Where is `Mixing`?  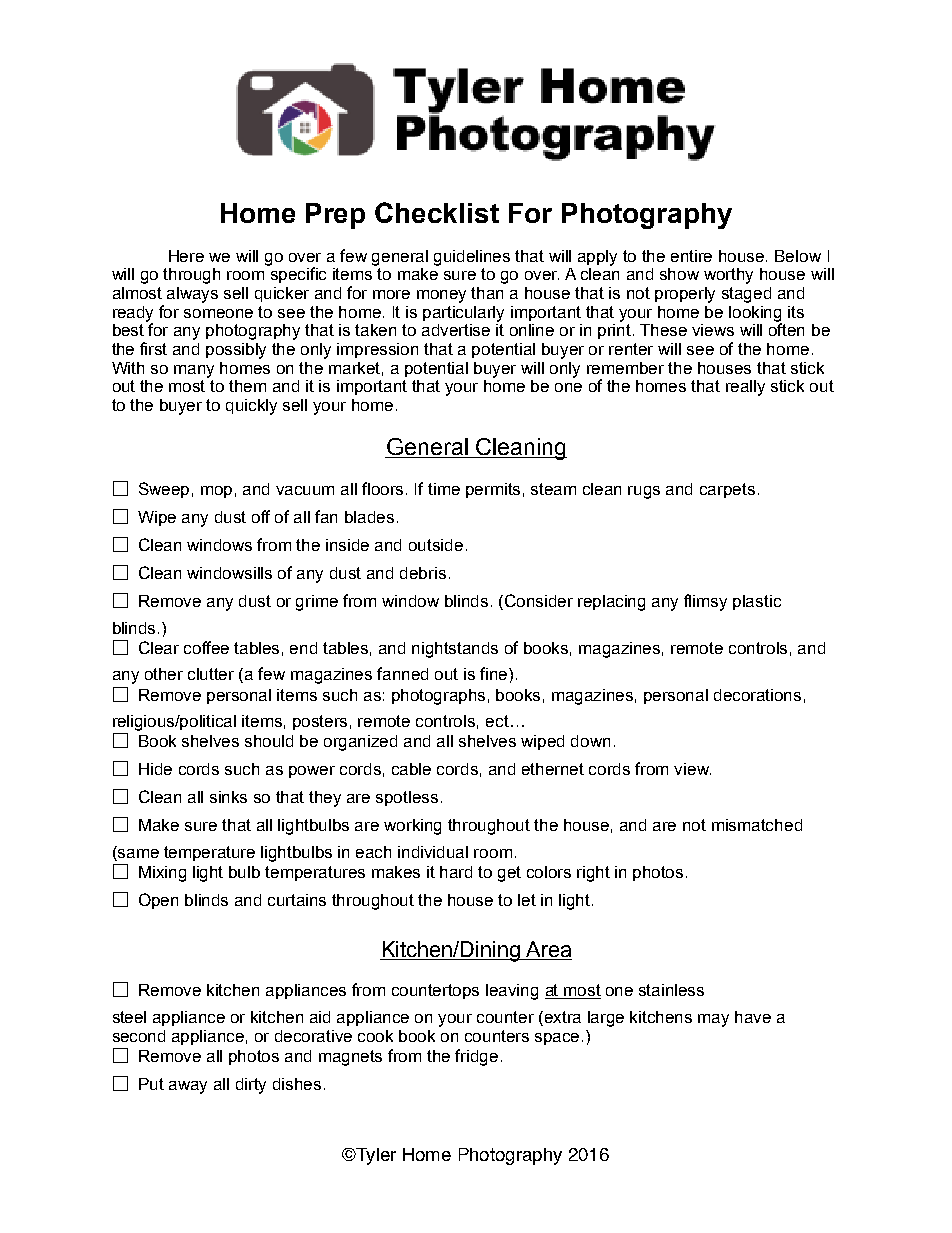
Mixing is located at coordinates (162, 874).
